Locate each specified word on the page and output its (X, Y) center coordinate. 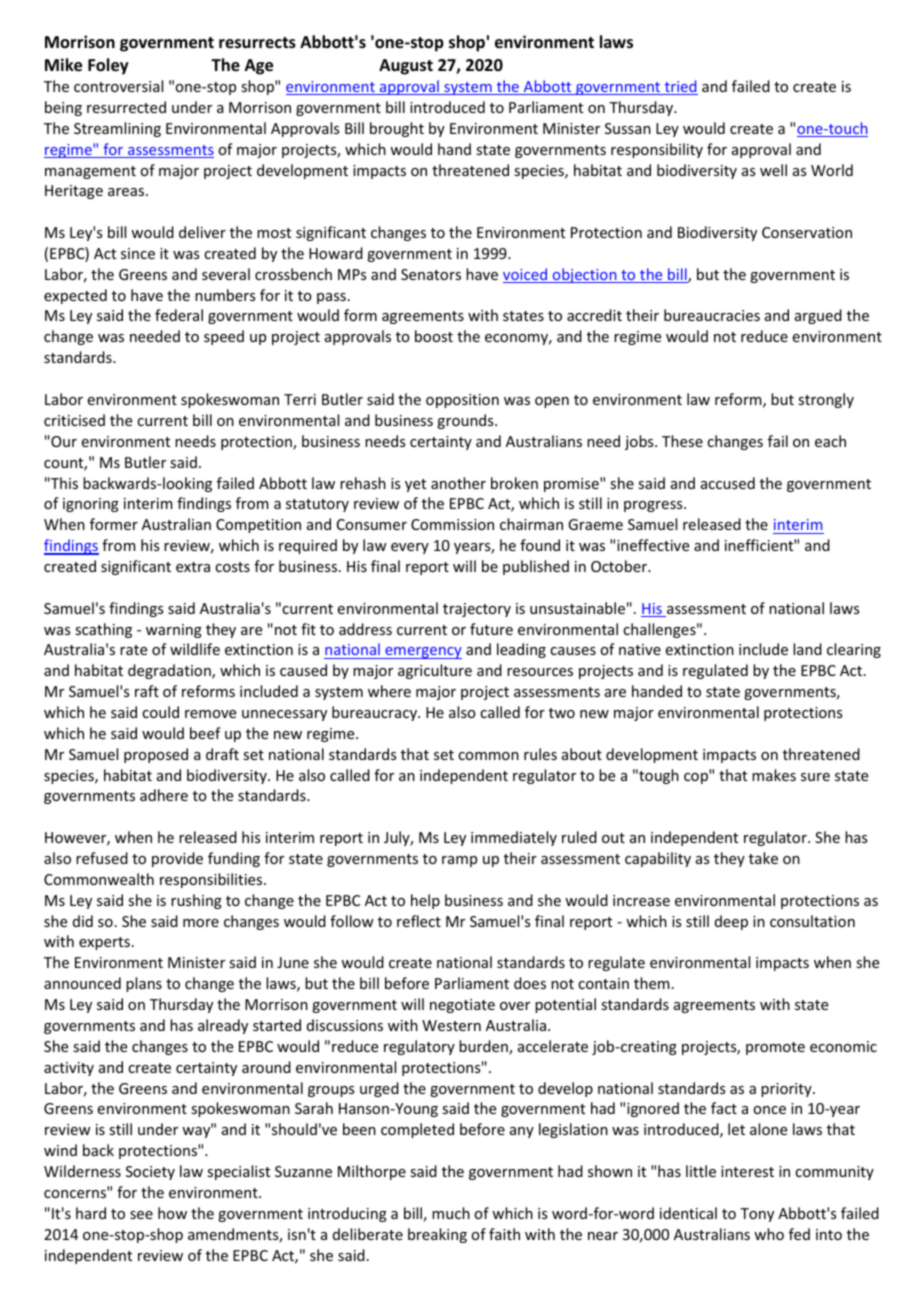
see (141, 1215)
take (763, 858)
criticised (74, 420)
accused (728, 483)
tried (680, 87)
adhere (164, 795)
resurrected (126, 107)
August (406, 67)
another (458, 483)
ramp (459, 861)
